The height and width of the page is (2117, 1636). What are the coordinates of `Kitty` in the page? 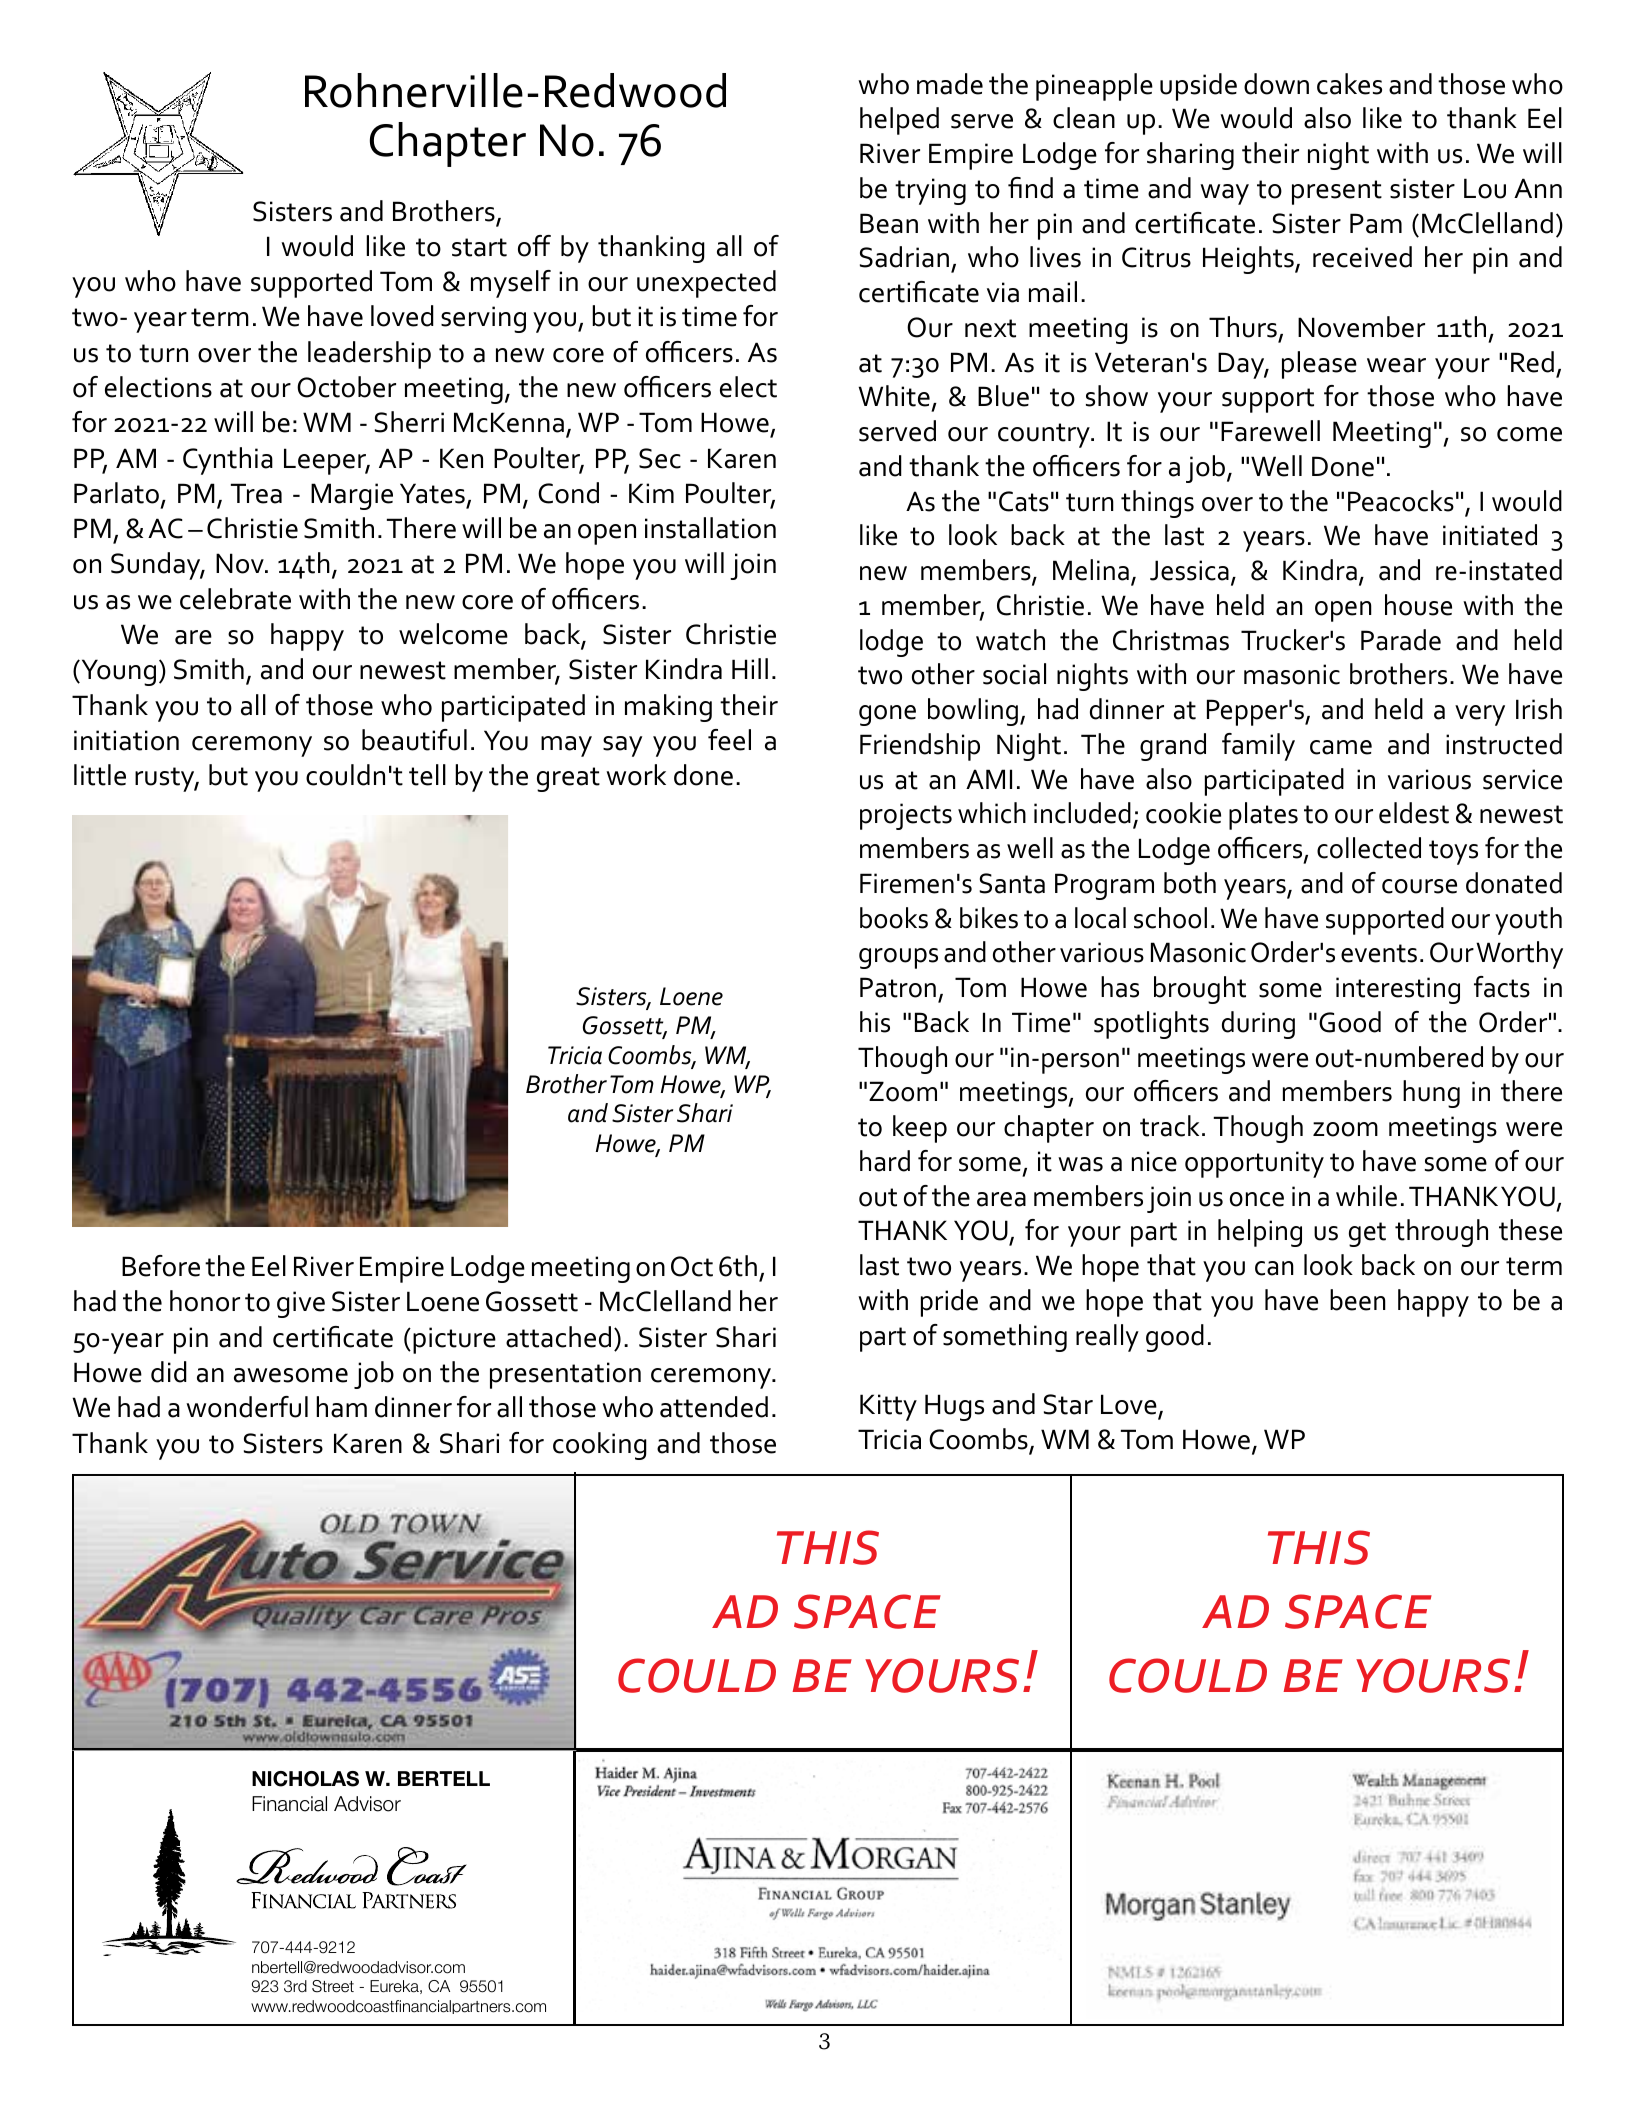 It's located at (888, 1407).
